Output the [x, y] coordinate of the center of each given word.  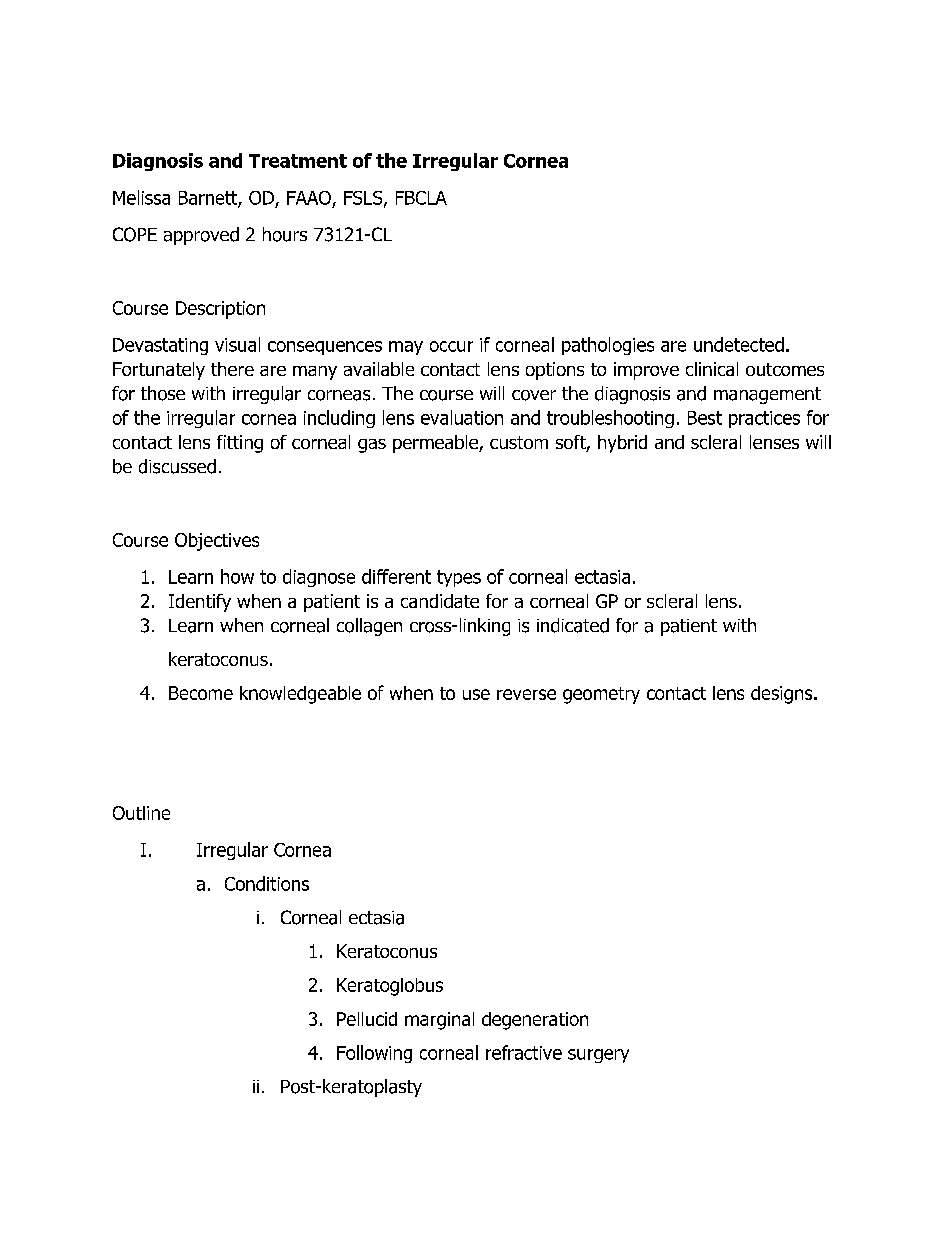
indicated [573, 625]
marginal [439, 1021]
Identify [200, 603]
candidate [440, 601]
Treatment [298, 161]
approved [201, 236]
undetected [739, 344]
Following [374, 1054]
